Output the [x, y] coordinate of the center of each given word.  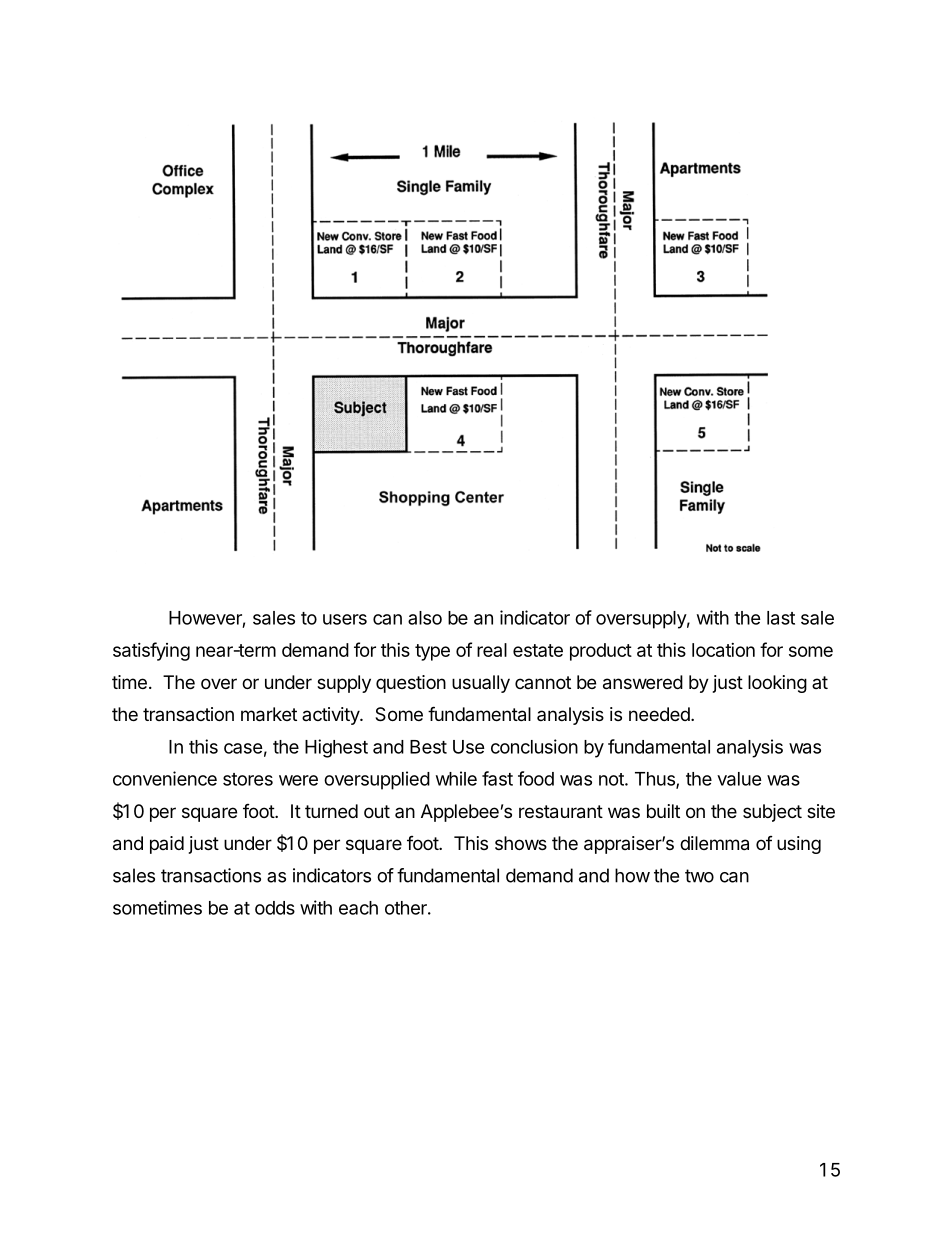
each [358, 908]
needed [659, 714]
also [425, 618]
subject [772, 813]
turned [331, 811]
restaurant [561, 812]
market [269, 714]
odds [275, 908]
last [781, 618]
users [345, 619]
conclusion [534, 746]
